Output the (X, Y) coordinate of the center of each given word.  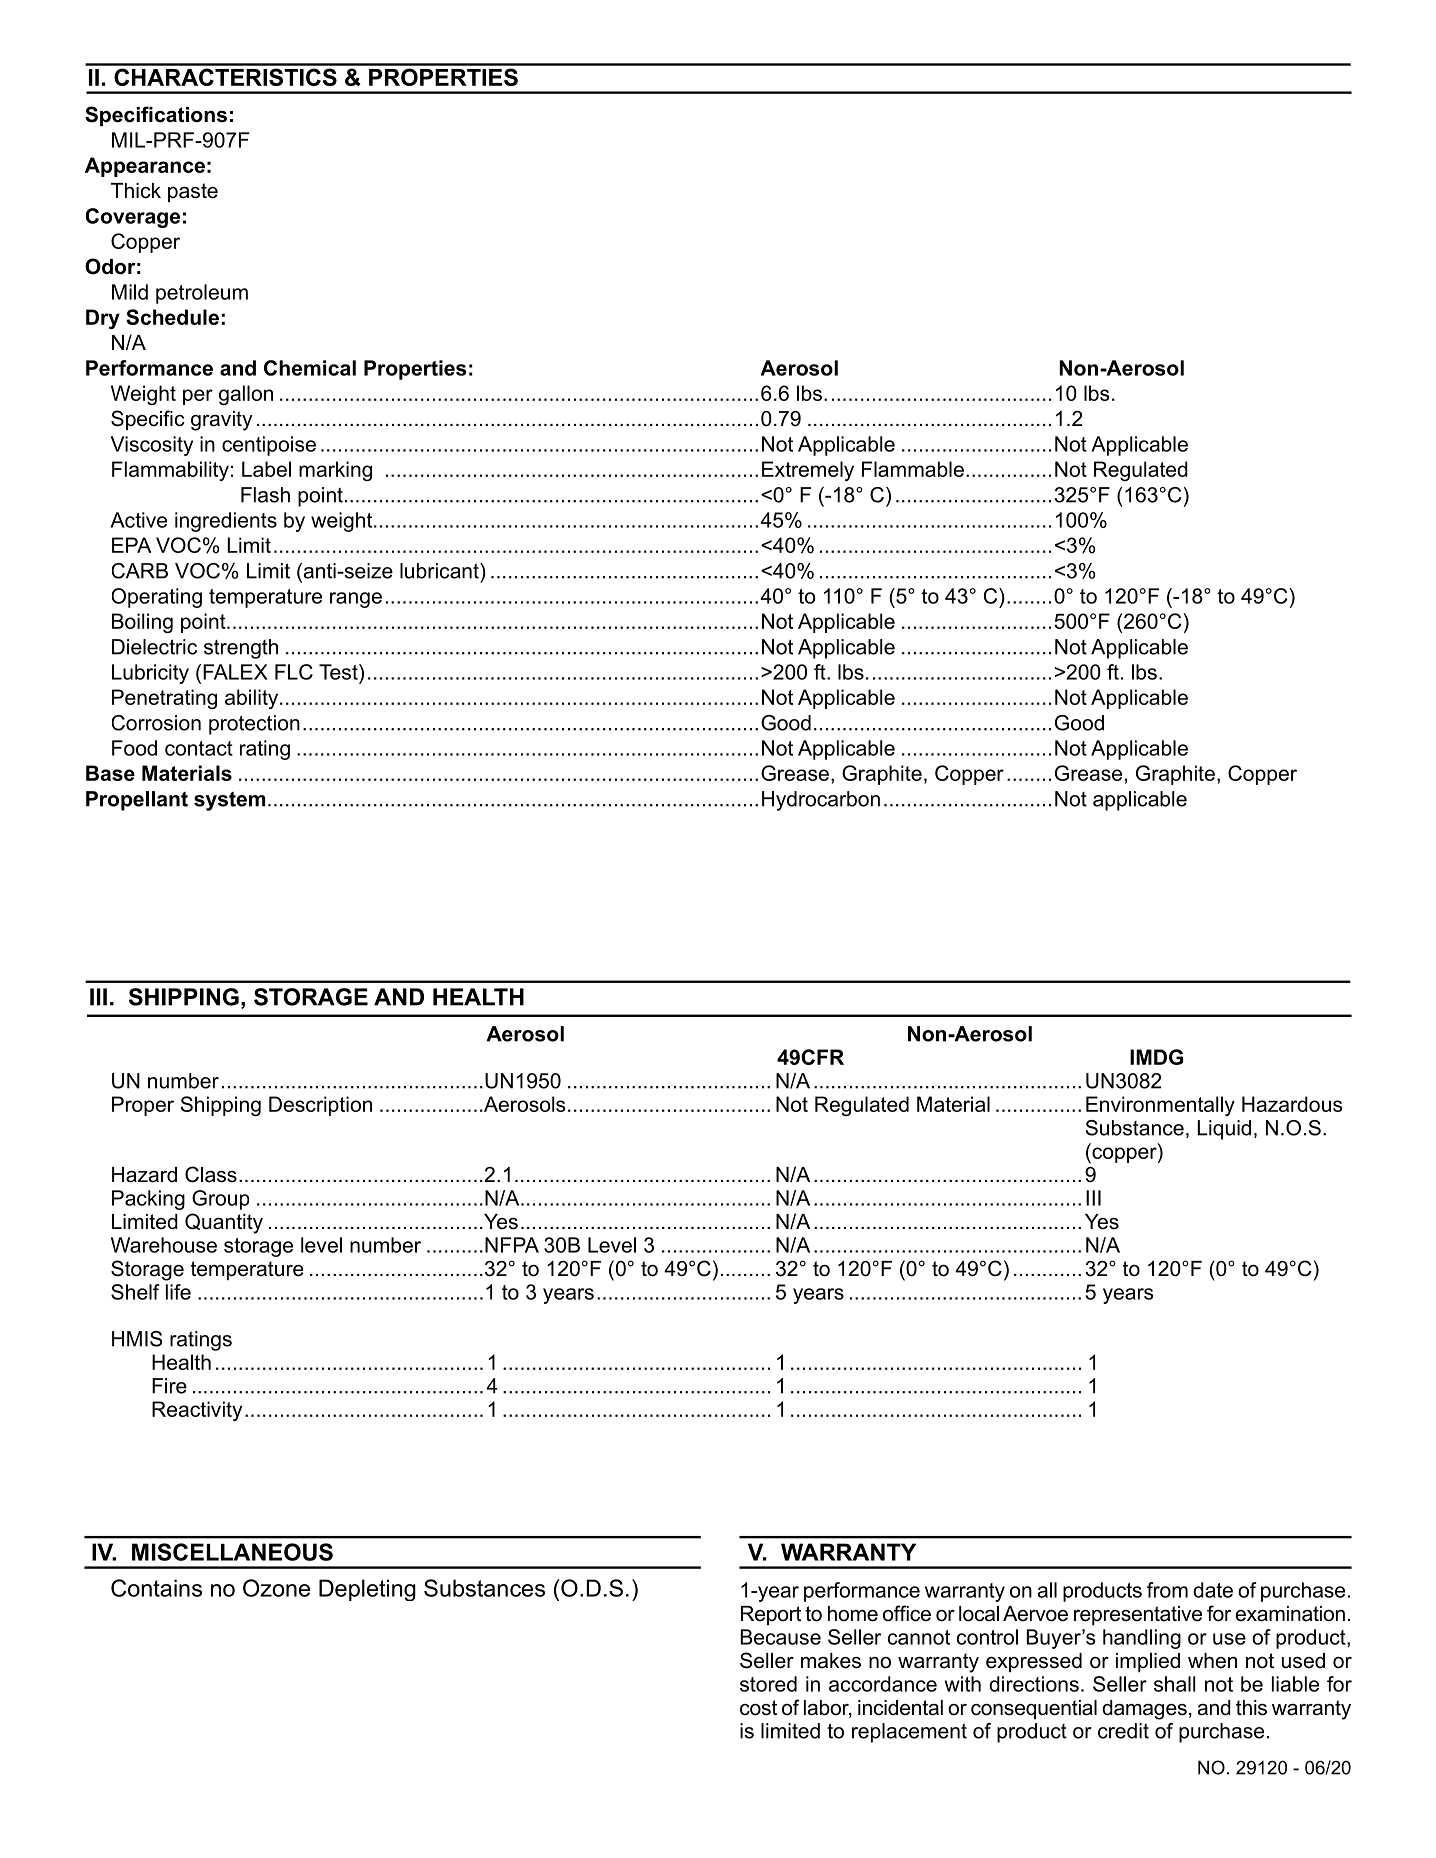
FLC (294, 672)
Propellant (137, 801)
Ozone (276, 1588)
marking (335, 471)
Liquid (1224, 1130)
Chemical (310, 368)
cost (758, 1708)
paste (193, 192)
